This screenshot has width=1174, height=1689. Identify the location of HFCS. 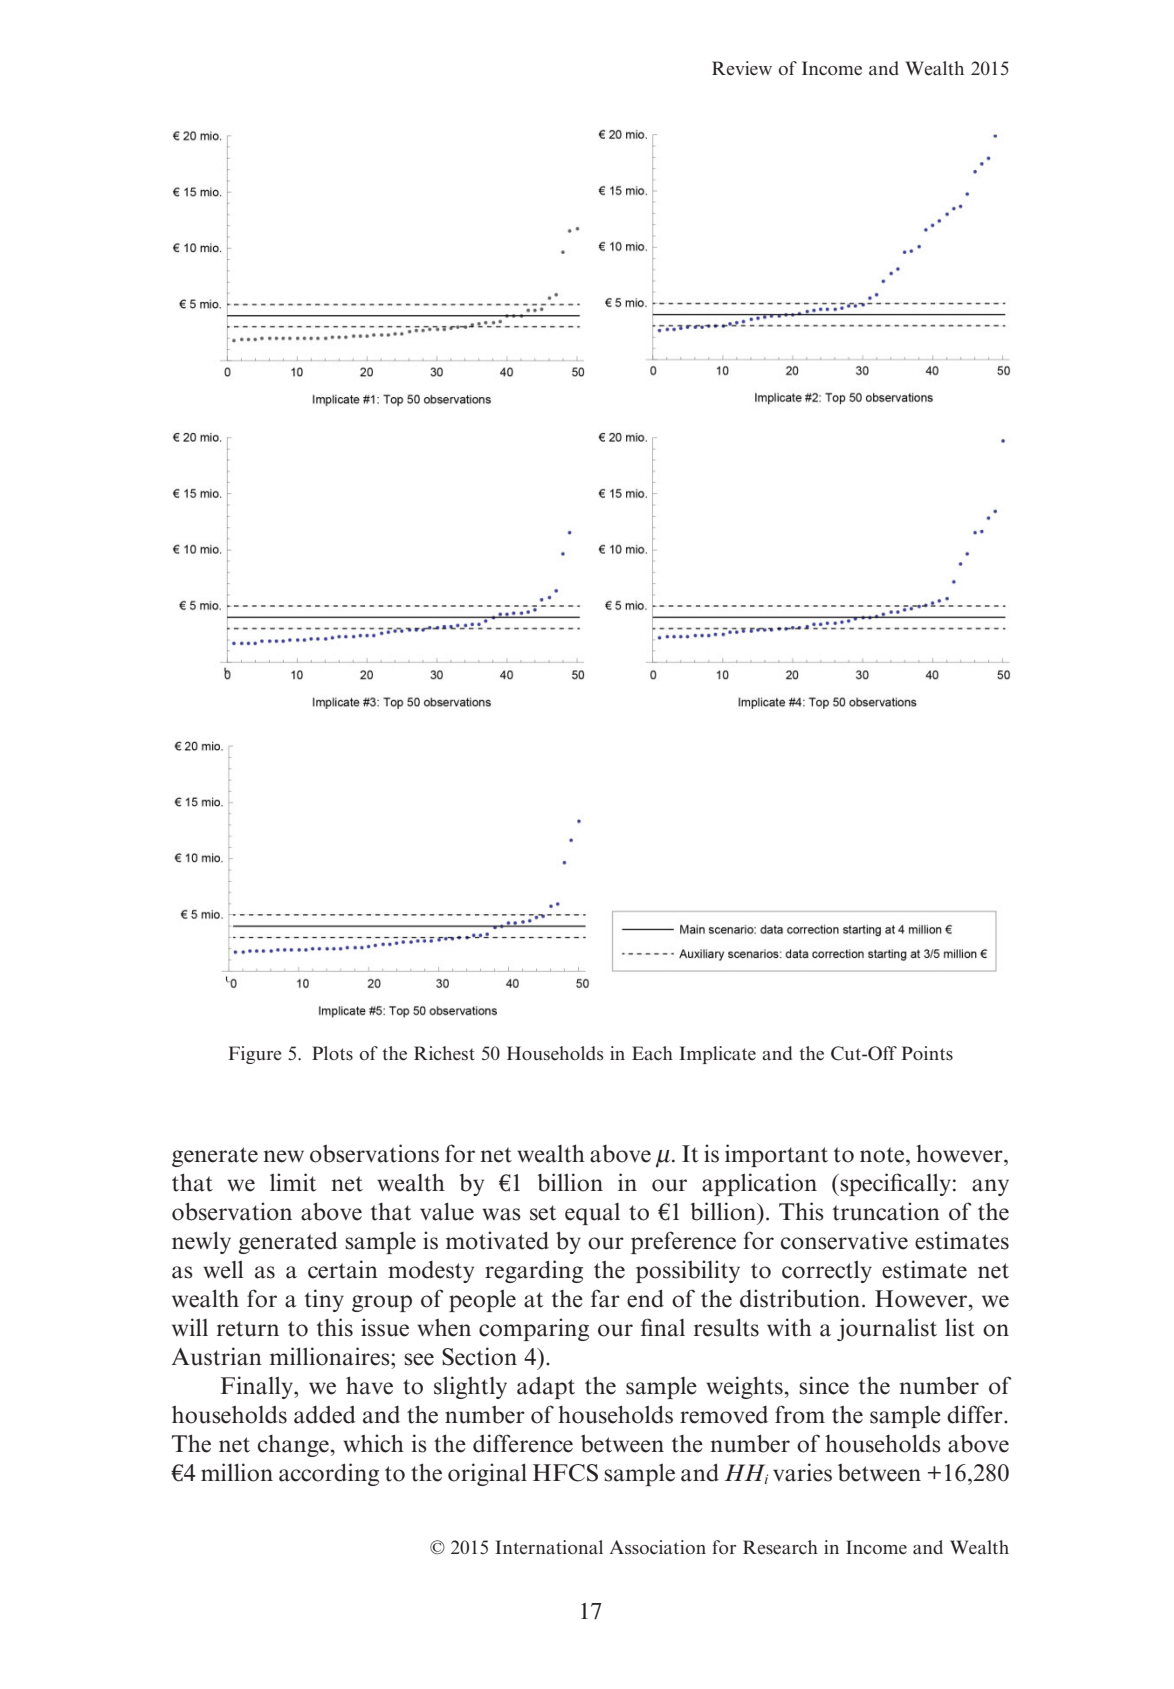
(565, 1473).
